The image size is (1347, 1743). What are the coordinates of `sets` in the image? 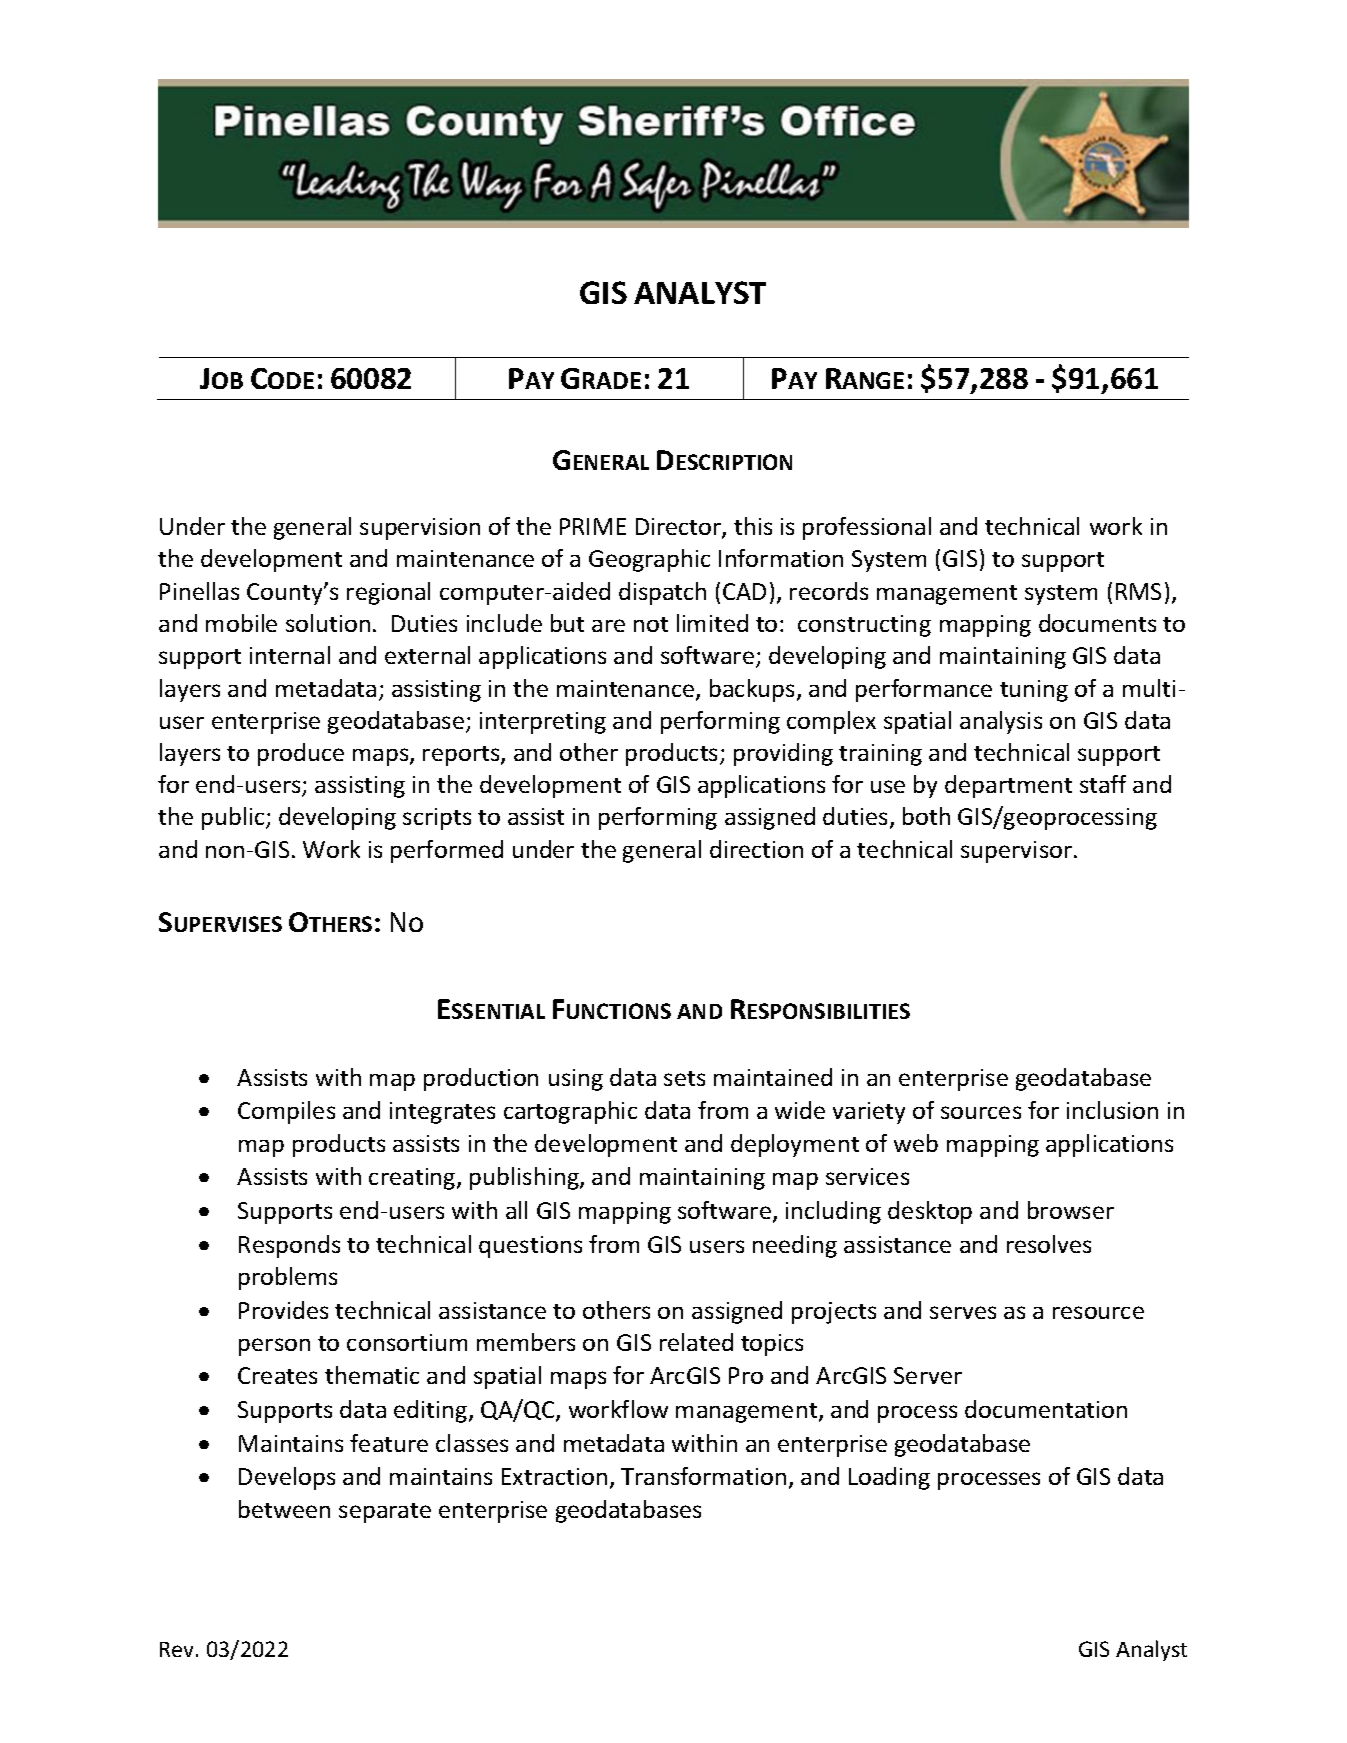 It's located at (684, 1078).
